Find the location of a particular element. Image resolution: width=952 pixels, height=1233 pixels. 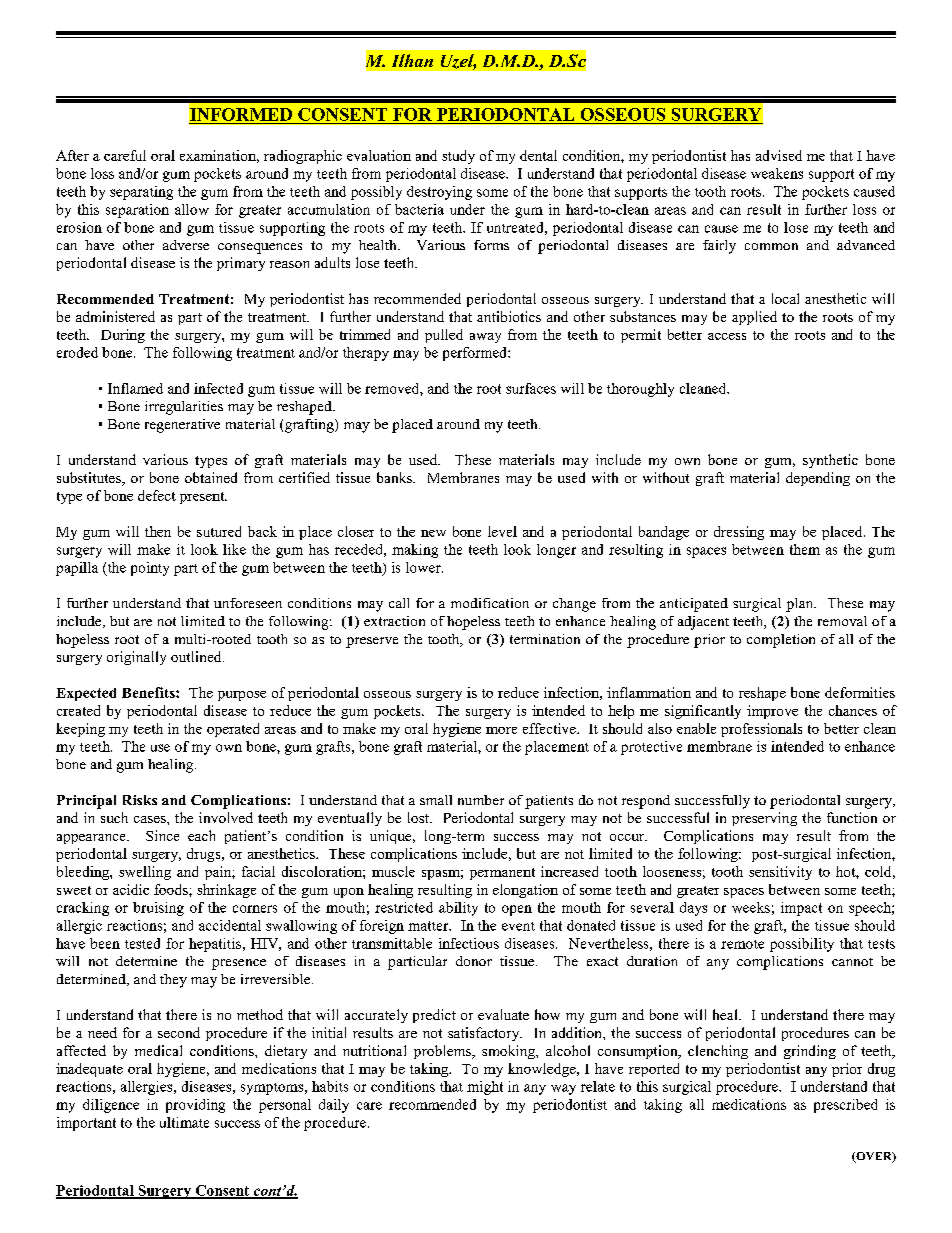

pointy is located at coordinates (150, 569).
